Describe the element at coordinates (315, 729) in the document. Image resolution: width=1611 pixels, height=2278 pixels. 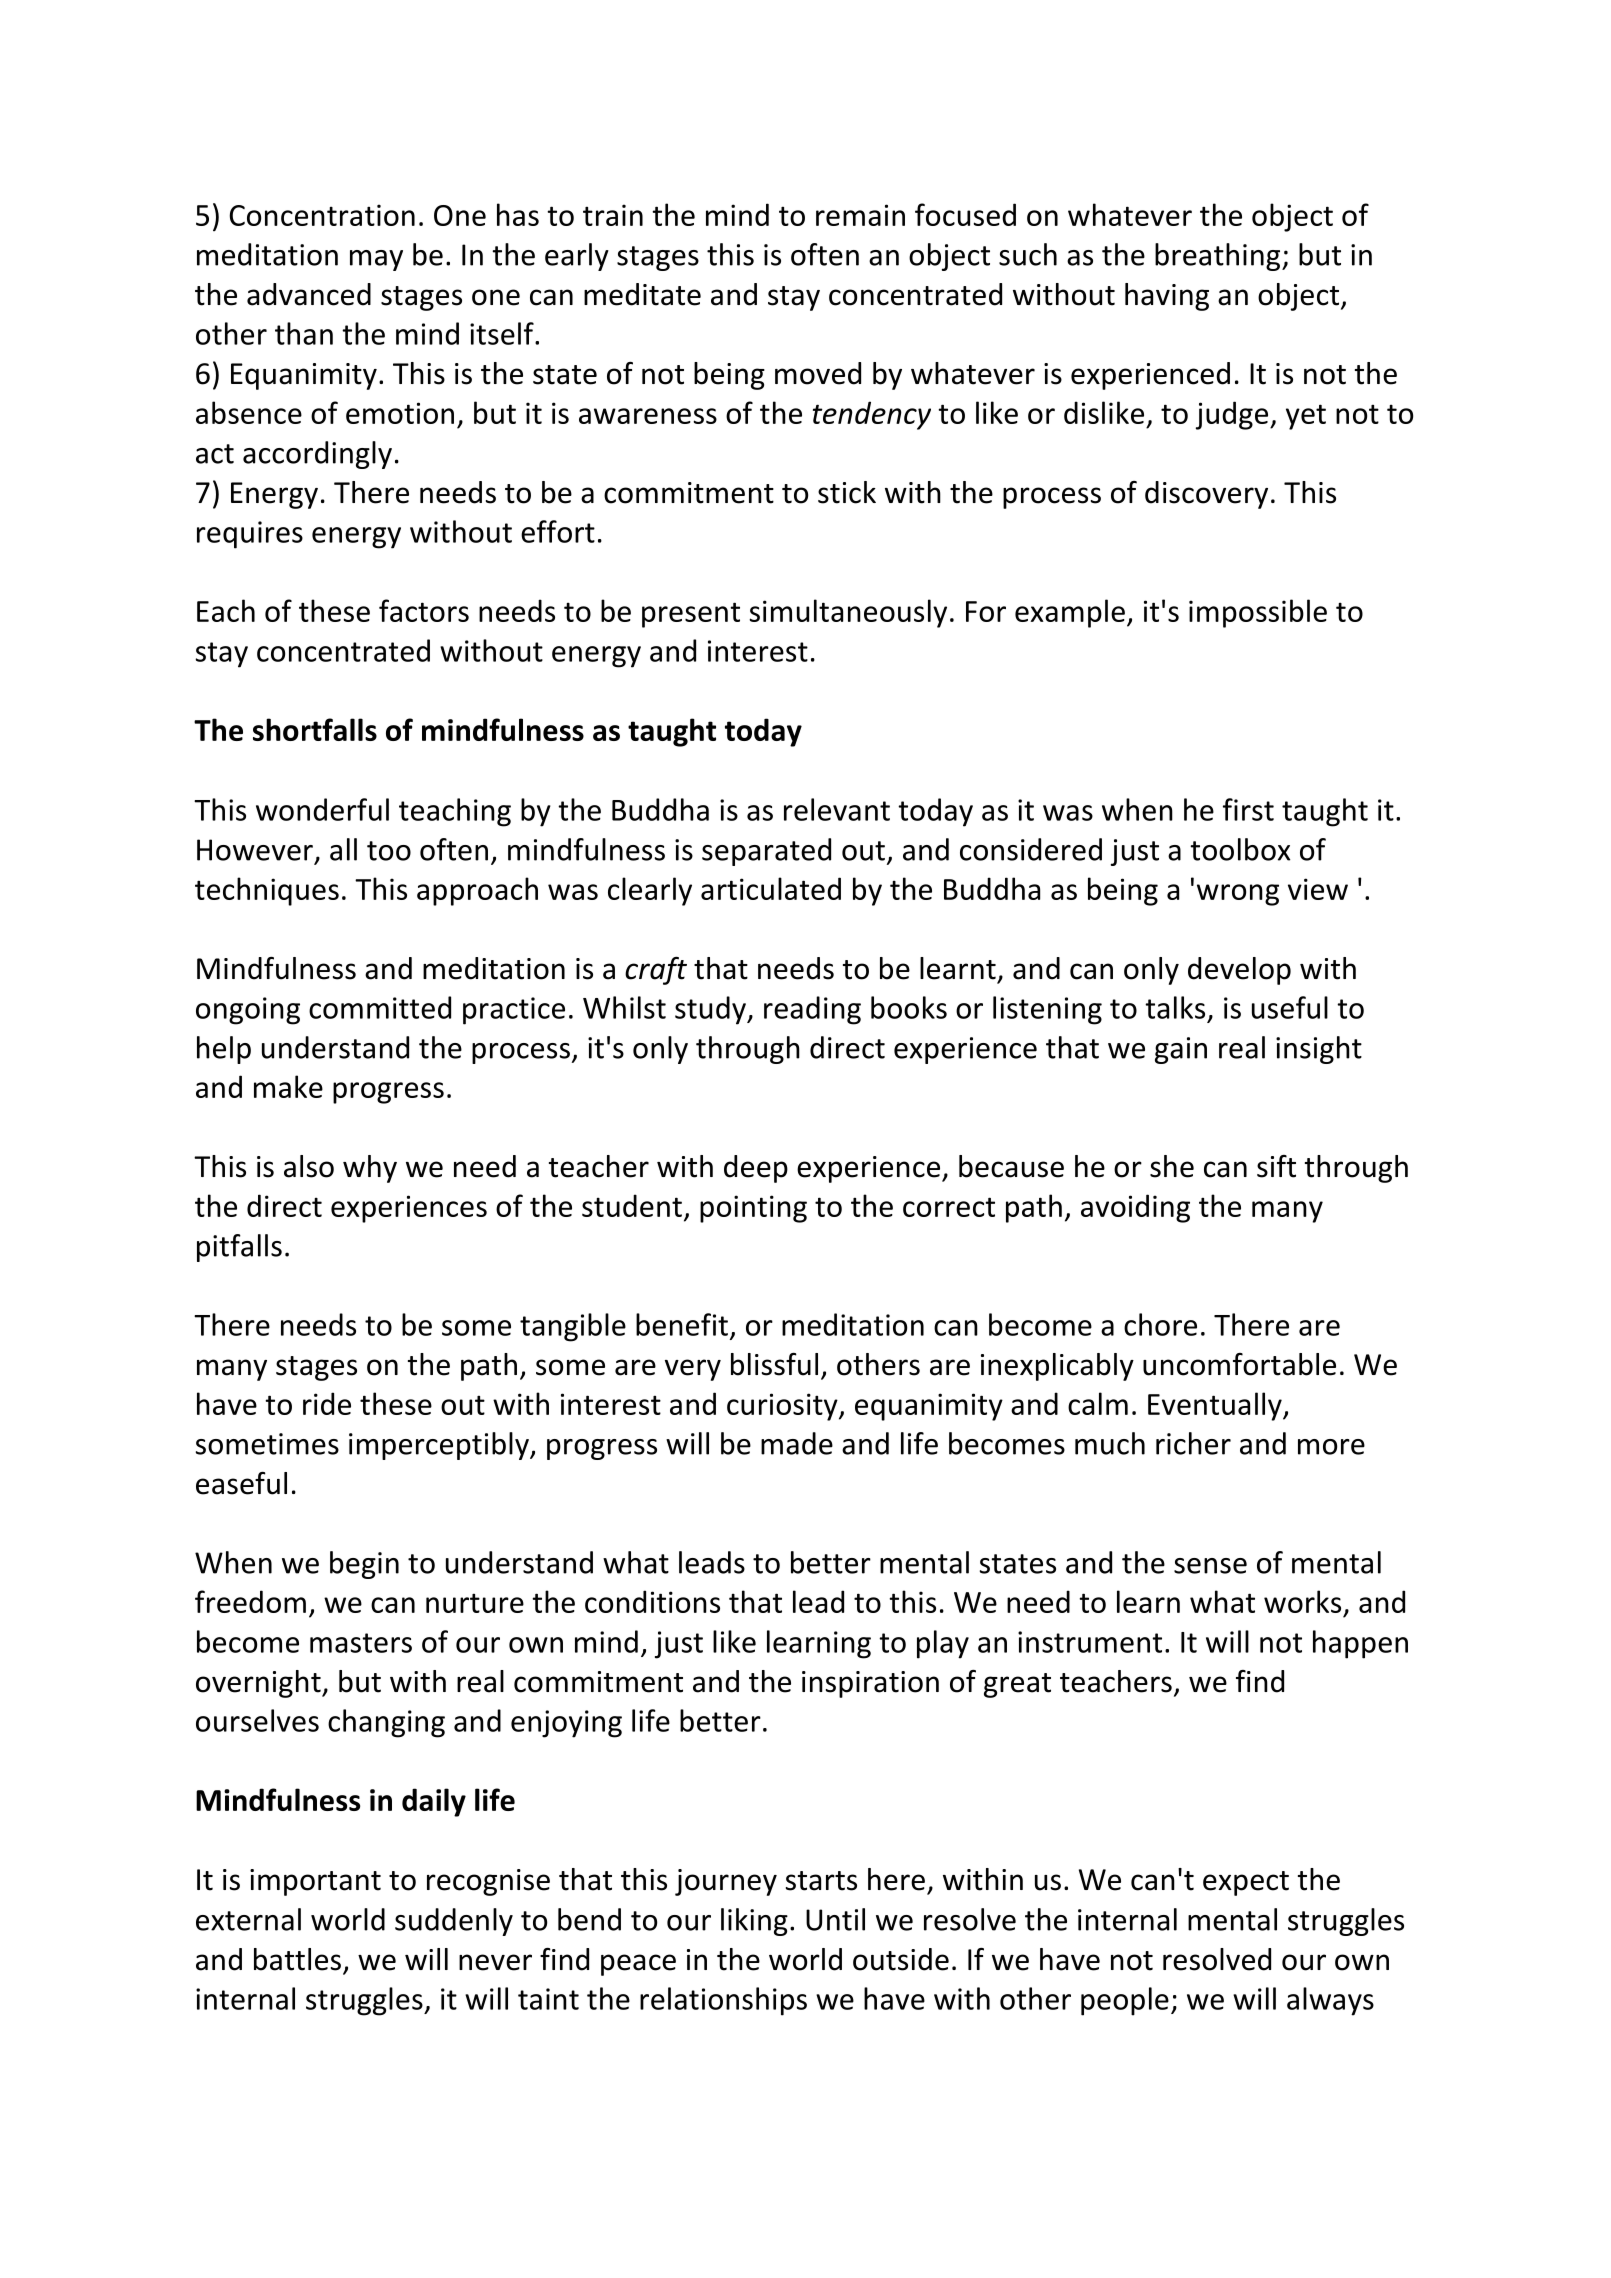
I see `shortfalls` at that location.
